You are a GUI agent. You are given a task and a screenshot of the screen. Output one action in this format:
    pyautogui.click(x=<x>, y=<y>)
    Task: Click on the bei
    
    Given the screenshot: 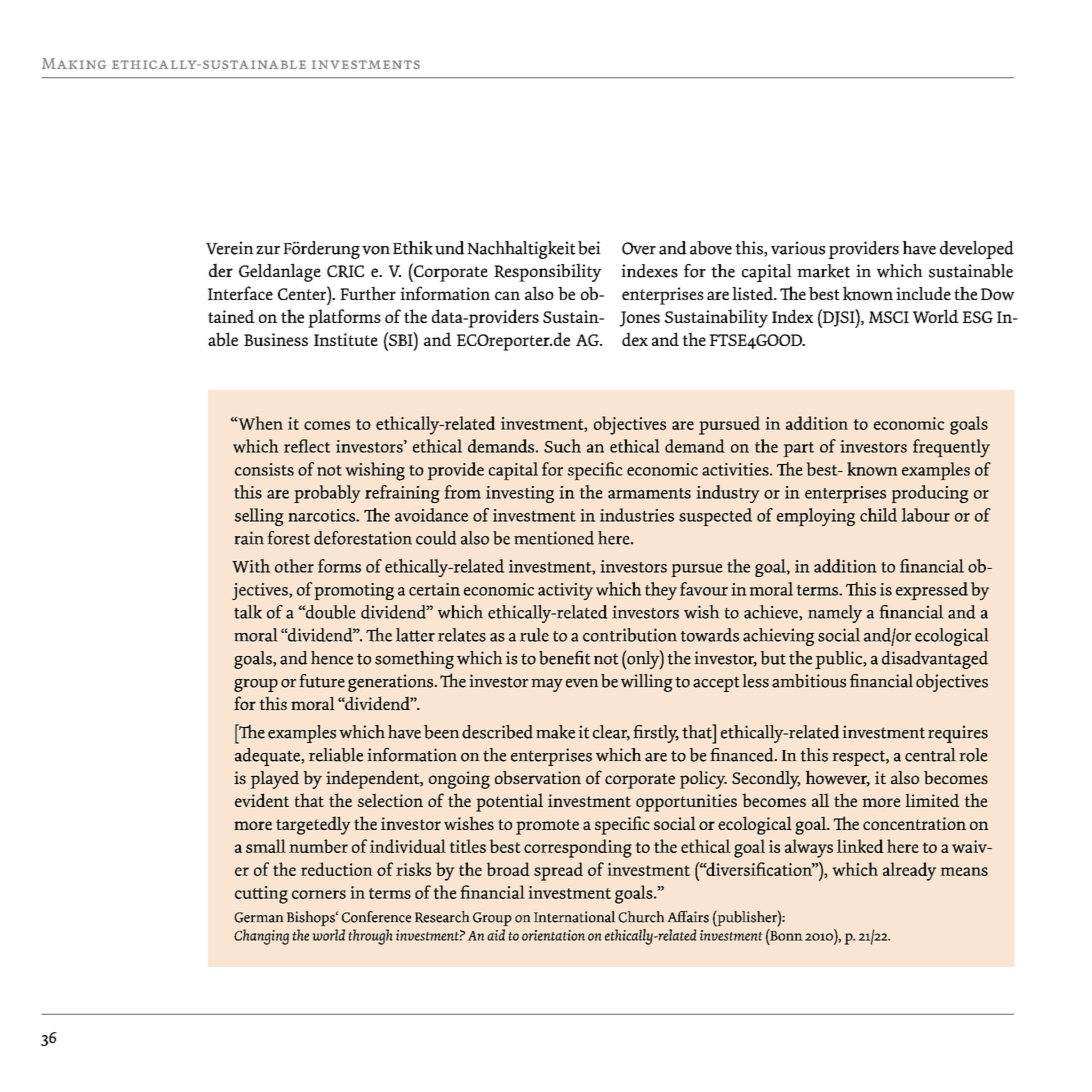 What is the action you would take?
    pyautogui.click(x=589, y=248)
